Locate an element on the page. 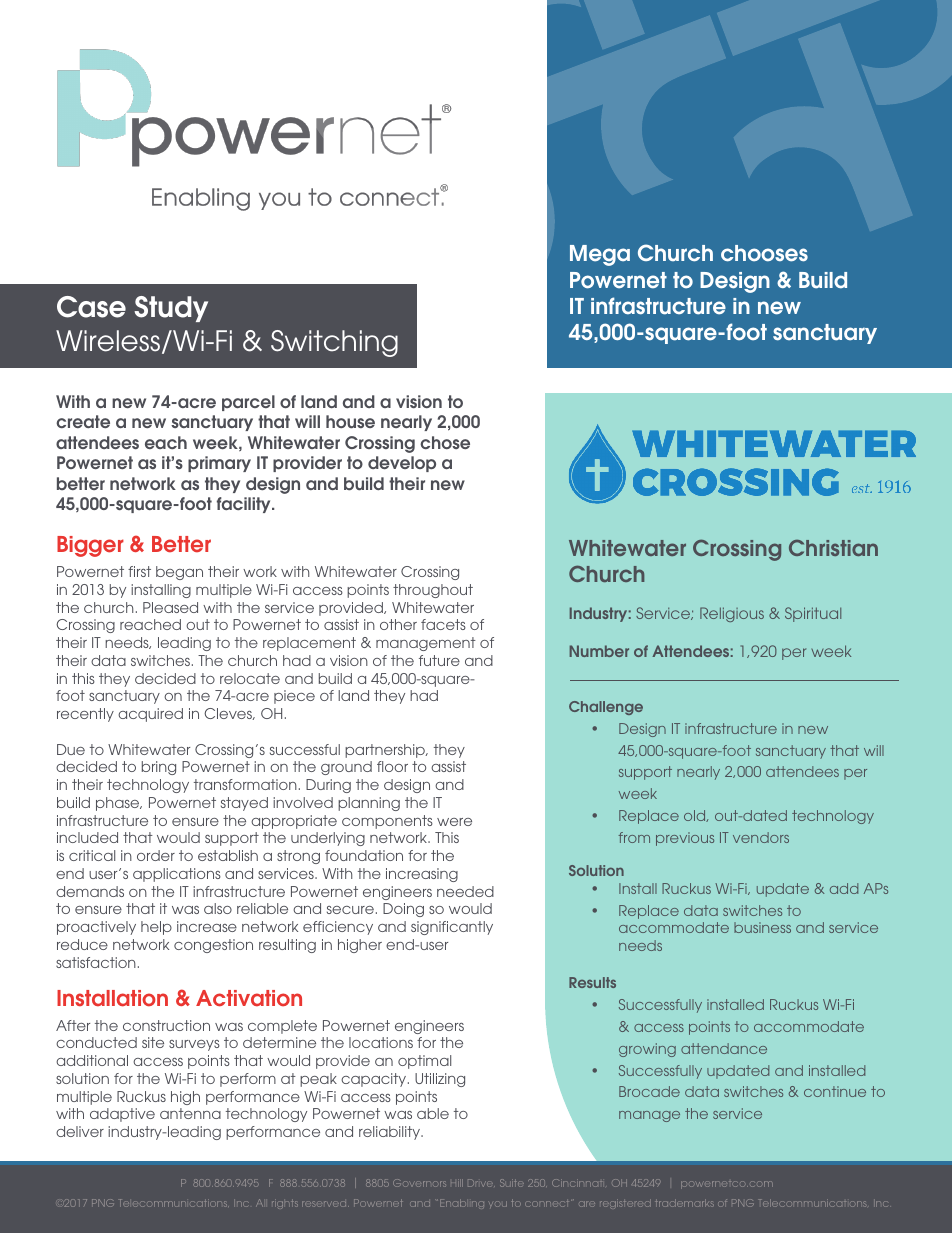 This document has width=952, height=1233. trademarks is located at coordinates (685, 1203).
